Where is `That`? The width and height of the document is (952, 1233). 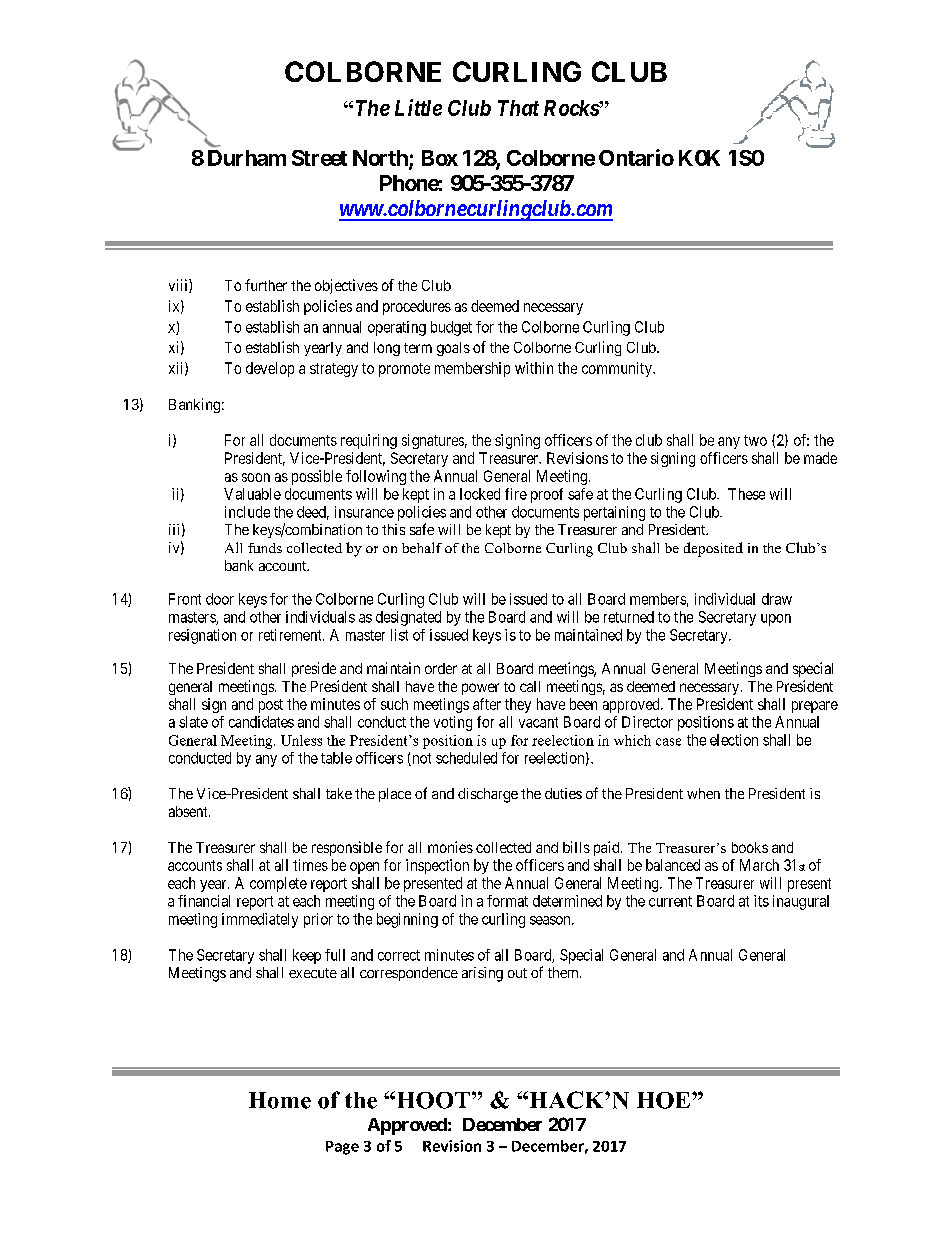 That is located at coordinates (518, 108).
